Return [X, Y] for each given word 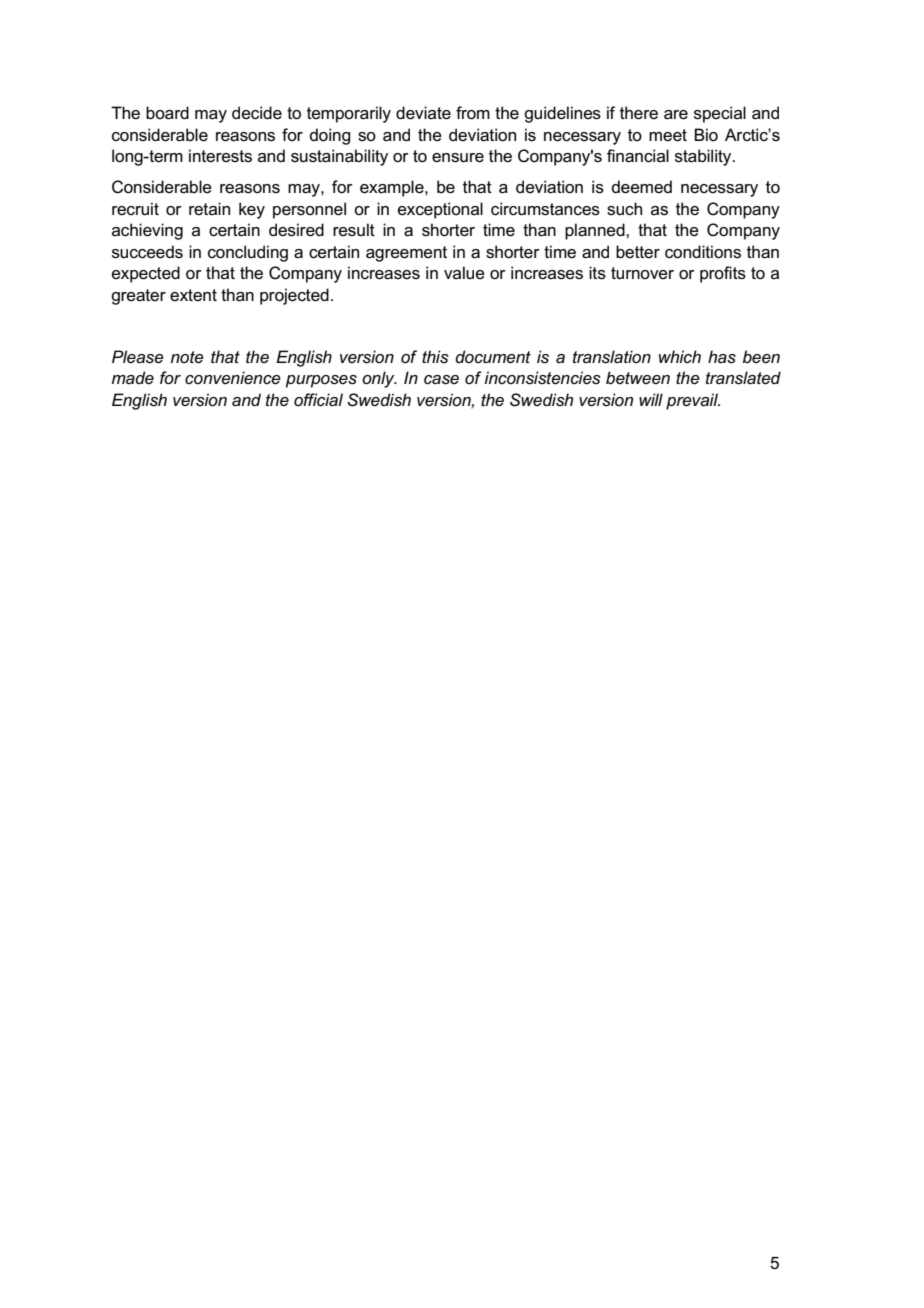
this [435, 356]
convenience [233, 378]
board [167, 113]
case [441, 380]
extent [193, 295]
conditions [703, 252]
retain [209, 208]
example [393, 188]
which [680, 356]
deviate [423, 113]
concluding [248, 253]
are [676, 115]
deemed [641, 187]
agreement [406, 254]
